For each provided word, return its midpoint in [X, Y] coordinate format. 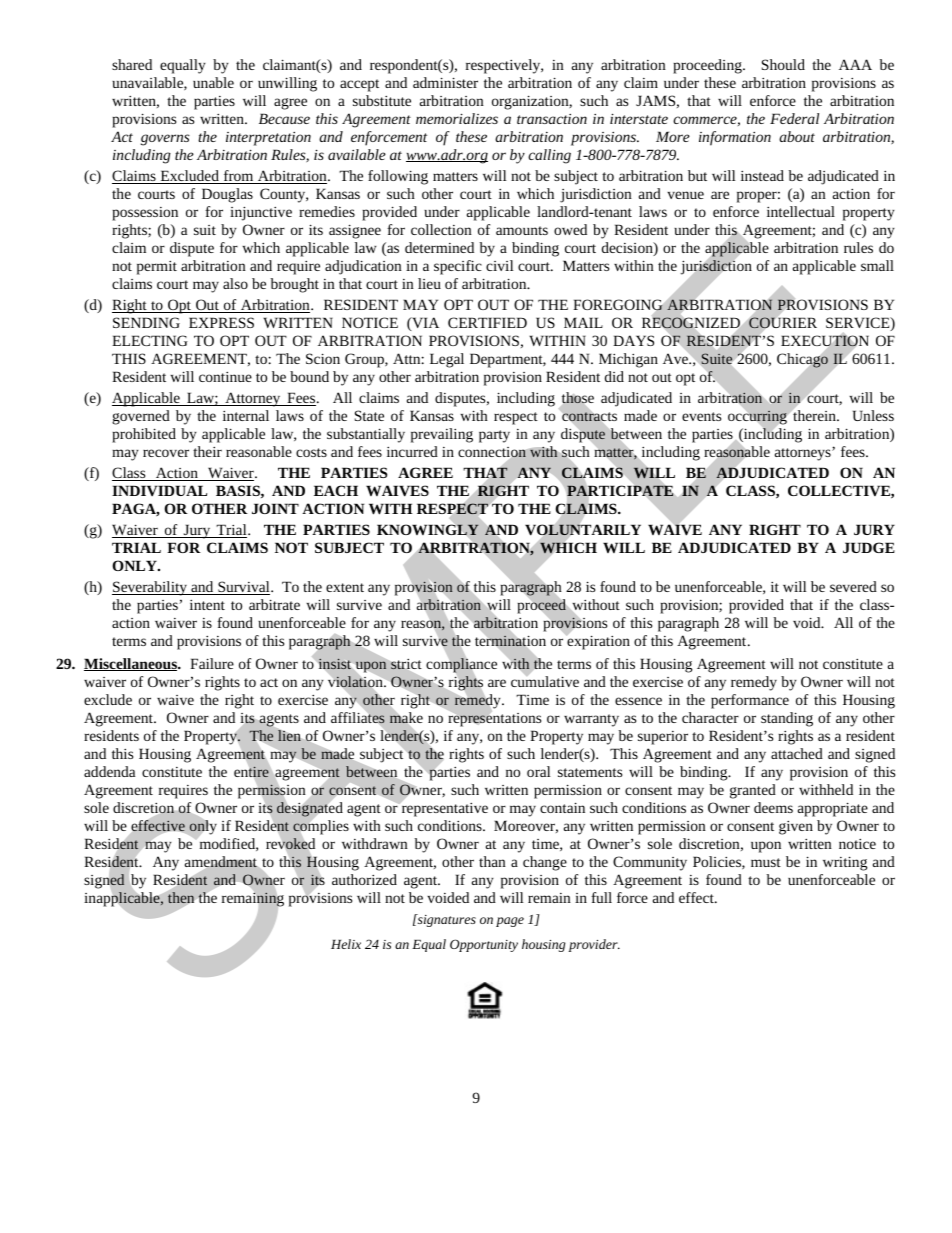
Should [783, 64]
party [494, 436]
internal [246, 415]
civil [500, 265]
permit [157, 268]
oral [539, 771]
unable [213, 82]
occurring [757, 417]
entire [251, 772]
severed [853, 586]
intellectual [801, 211]
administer [445, 82]
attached [797, 753]
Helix [346, 944]
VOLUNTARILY [583, 530]
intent [207, 605]
